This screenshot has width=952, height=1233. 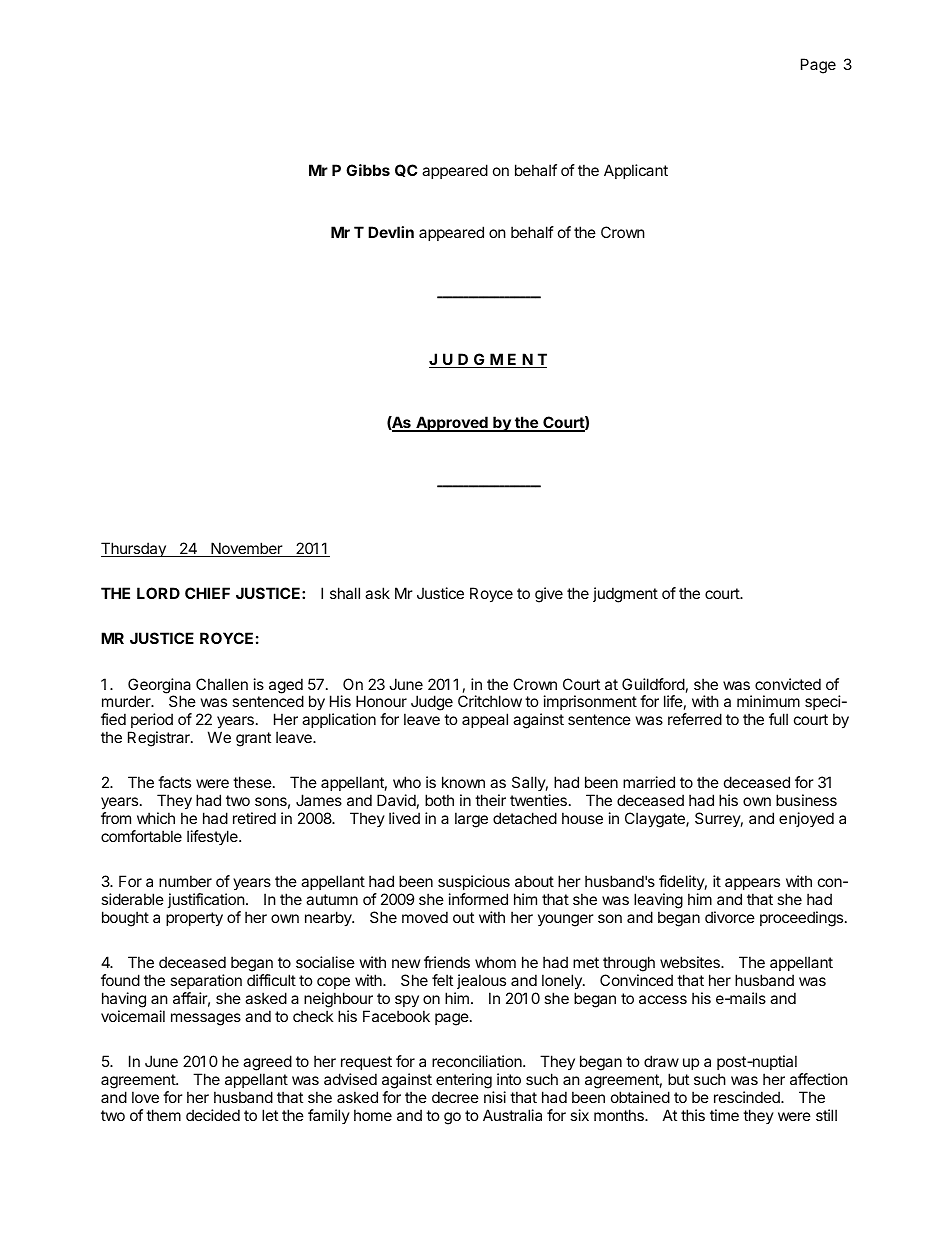 I want to click on CHIEF, so click(x=207, y=593).
